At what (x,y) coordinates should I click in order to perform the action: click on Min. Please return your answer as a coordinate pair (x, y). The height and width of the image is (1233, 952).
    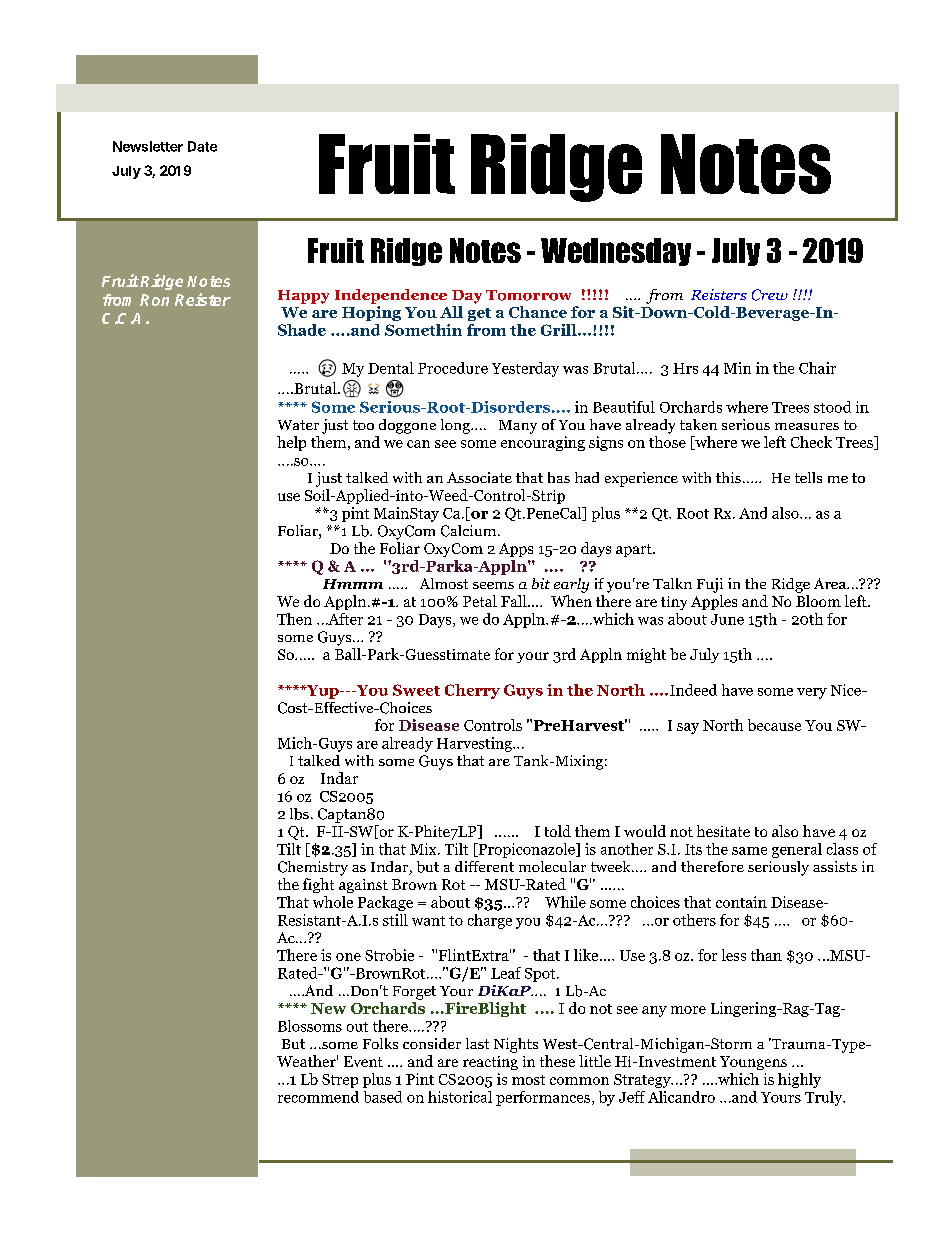
    Looking at the image, I should click on (737, 368).
